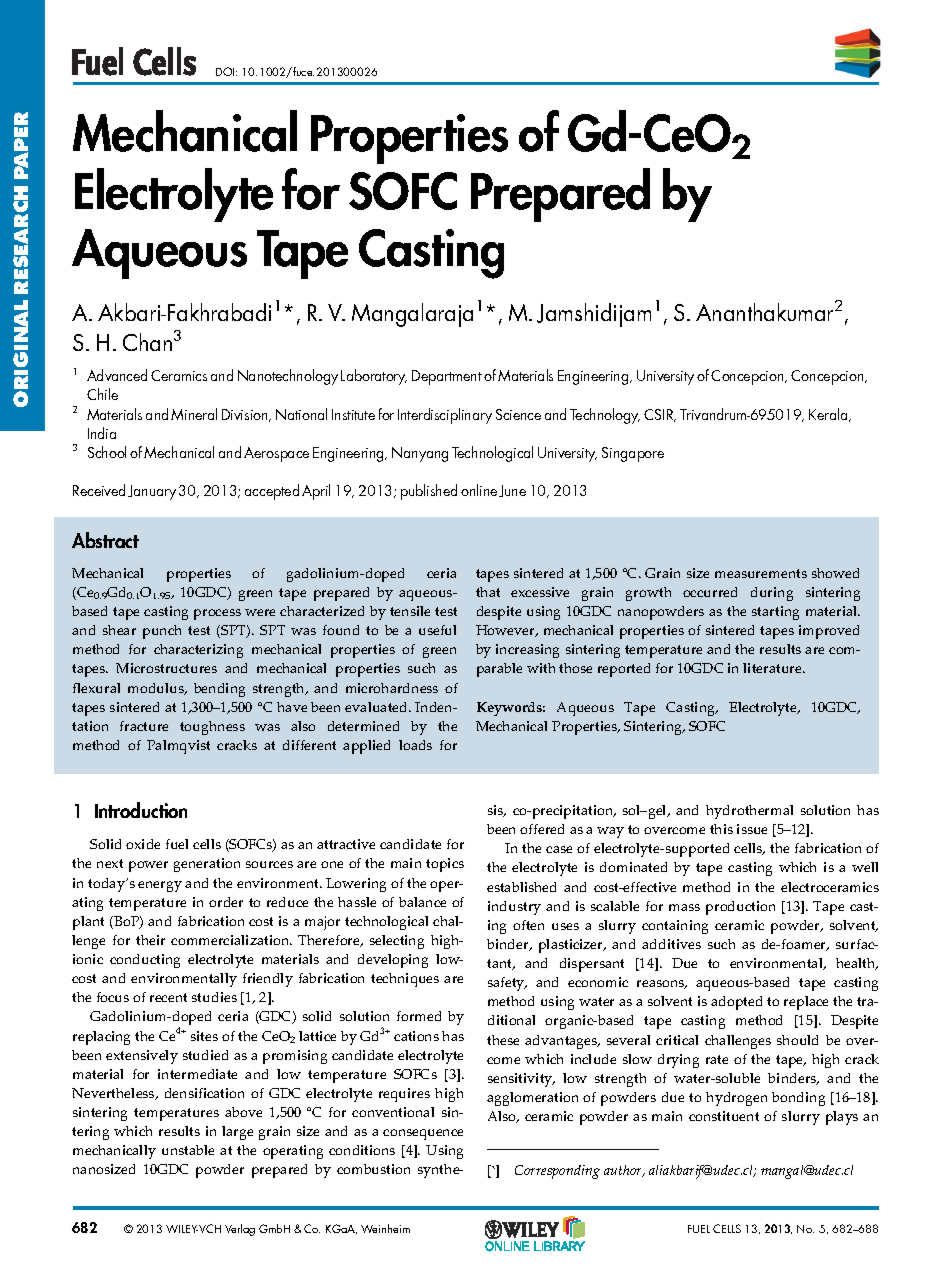 This screenshot has height=1270, width=952. What do you see at coordinates (194, 414) in the screenshot?
I see `Mineral` at bounding box center [194, 414].
